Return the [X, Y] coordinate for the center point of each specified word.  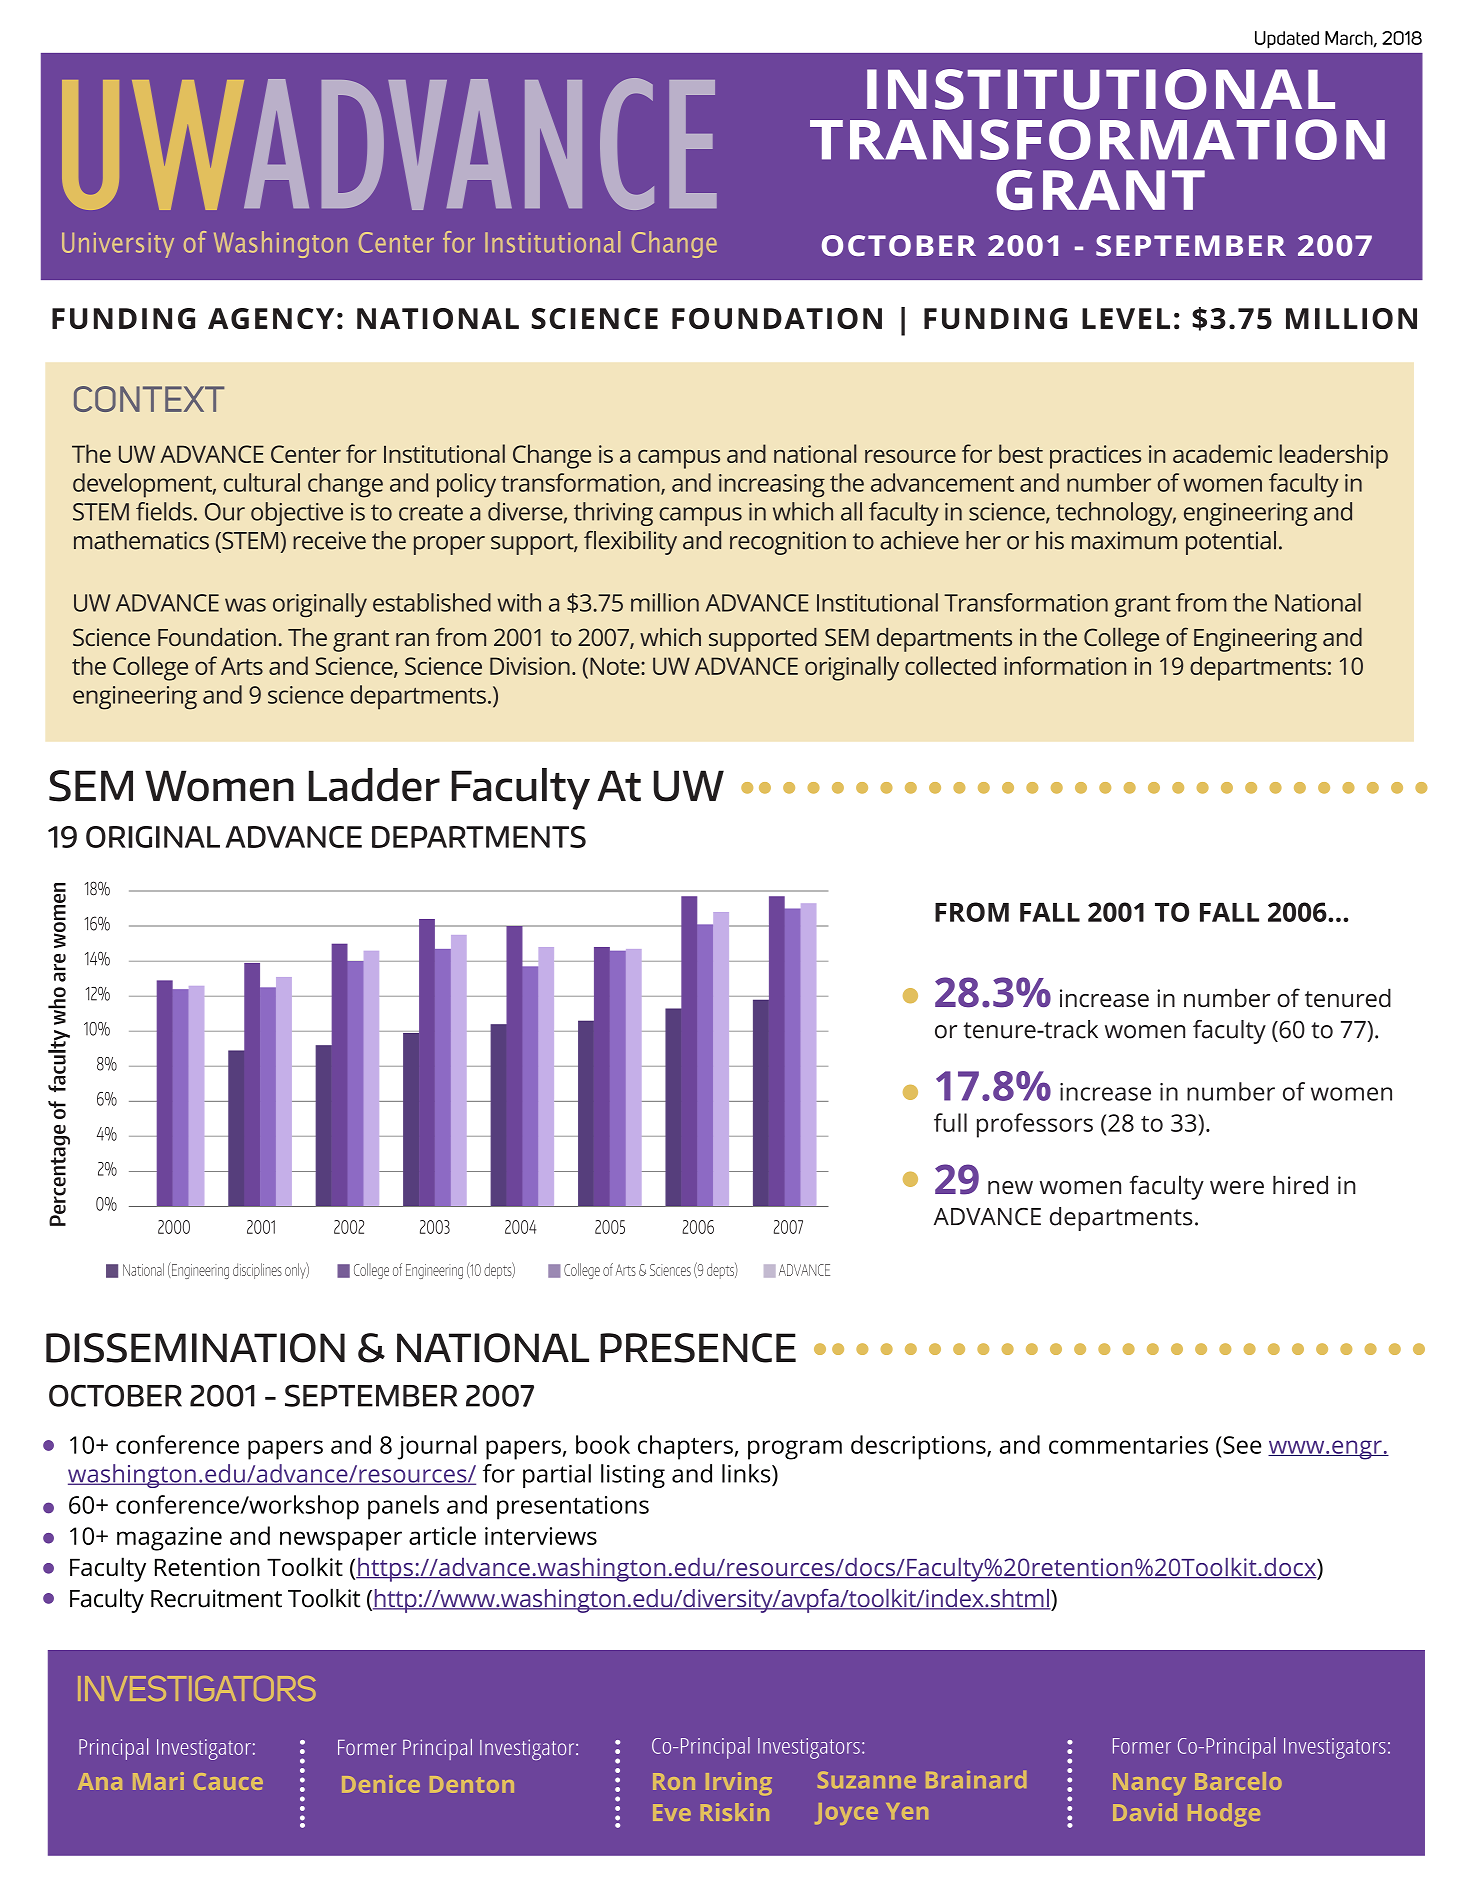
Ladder [374, 785]
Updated [1287, 40]
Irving [739, 1783]
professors [1035, 1125]
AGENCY [271, 318]
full [950, 1122]
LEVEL [1126, 318]
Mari [158, 1781]
